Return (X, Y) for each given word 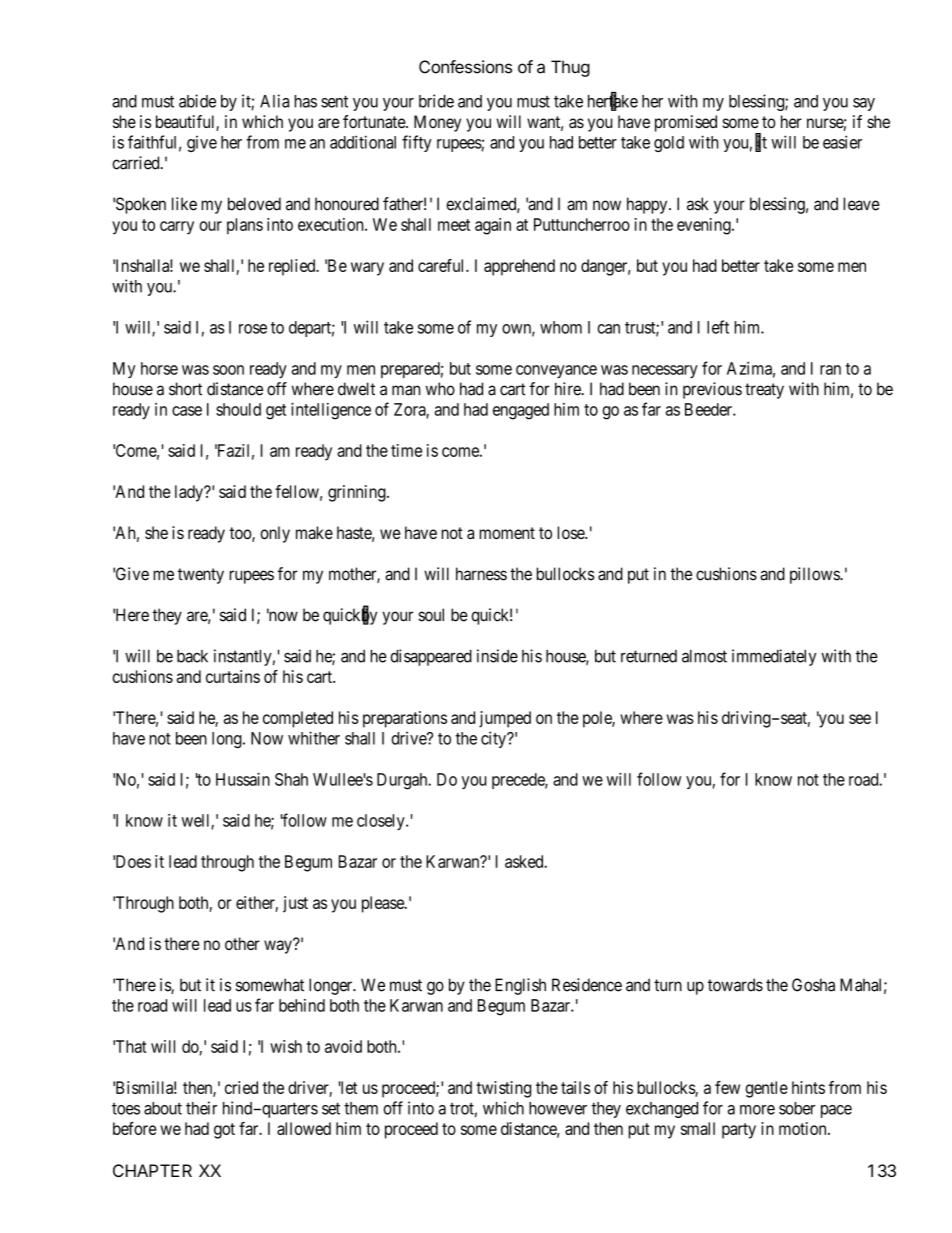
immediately (774, 657)
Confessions (465, 67)
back (192, 656)
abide (197, 101)
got (224, 1131)
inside (497, 656)
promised (686, 123)
